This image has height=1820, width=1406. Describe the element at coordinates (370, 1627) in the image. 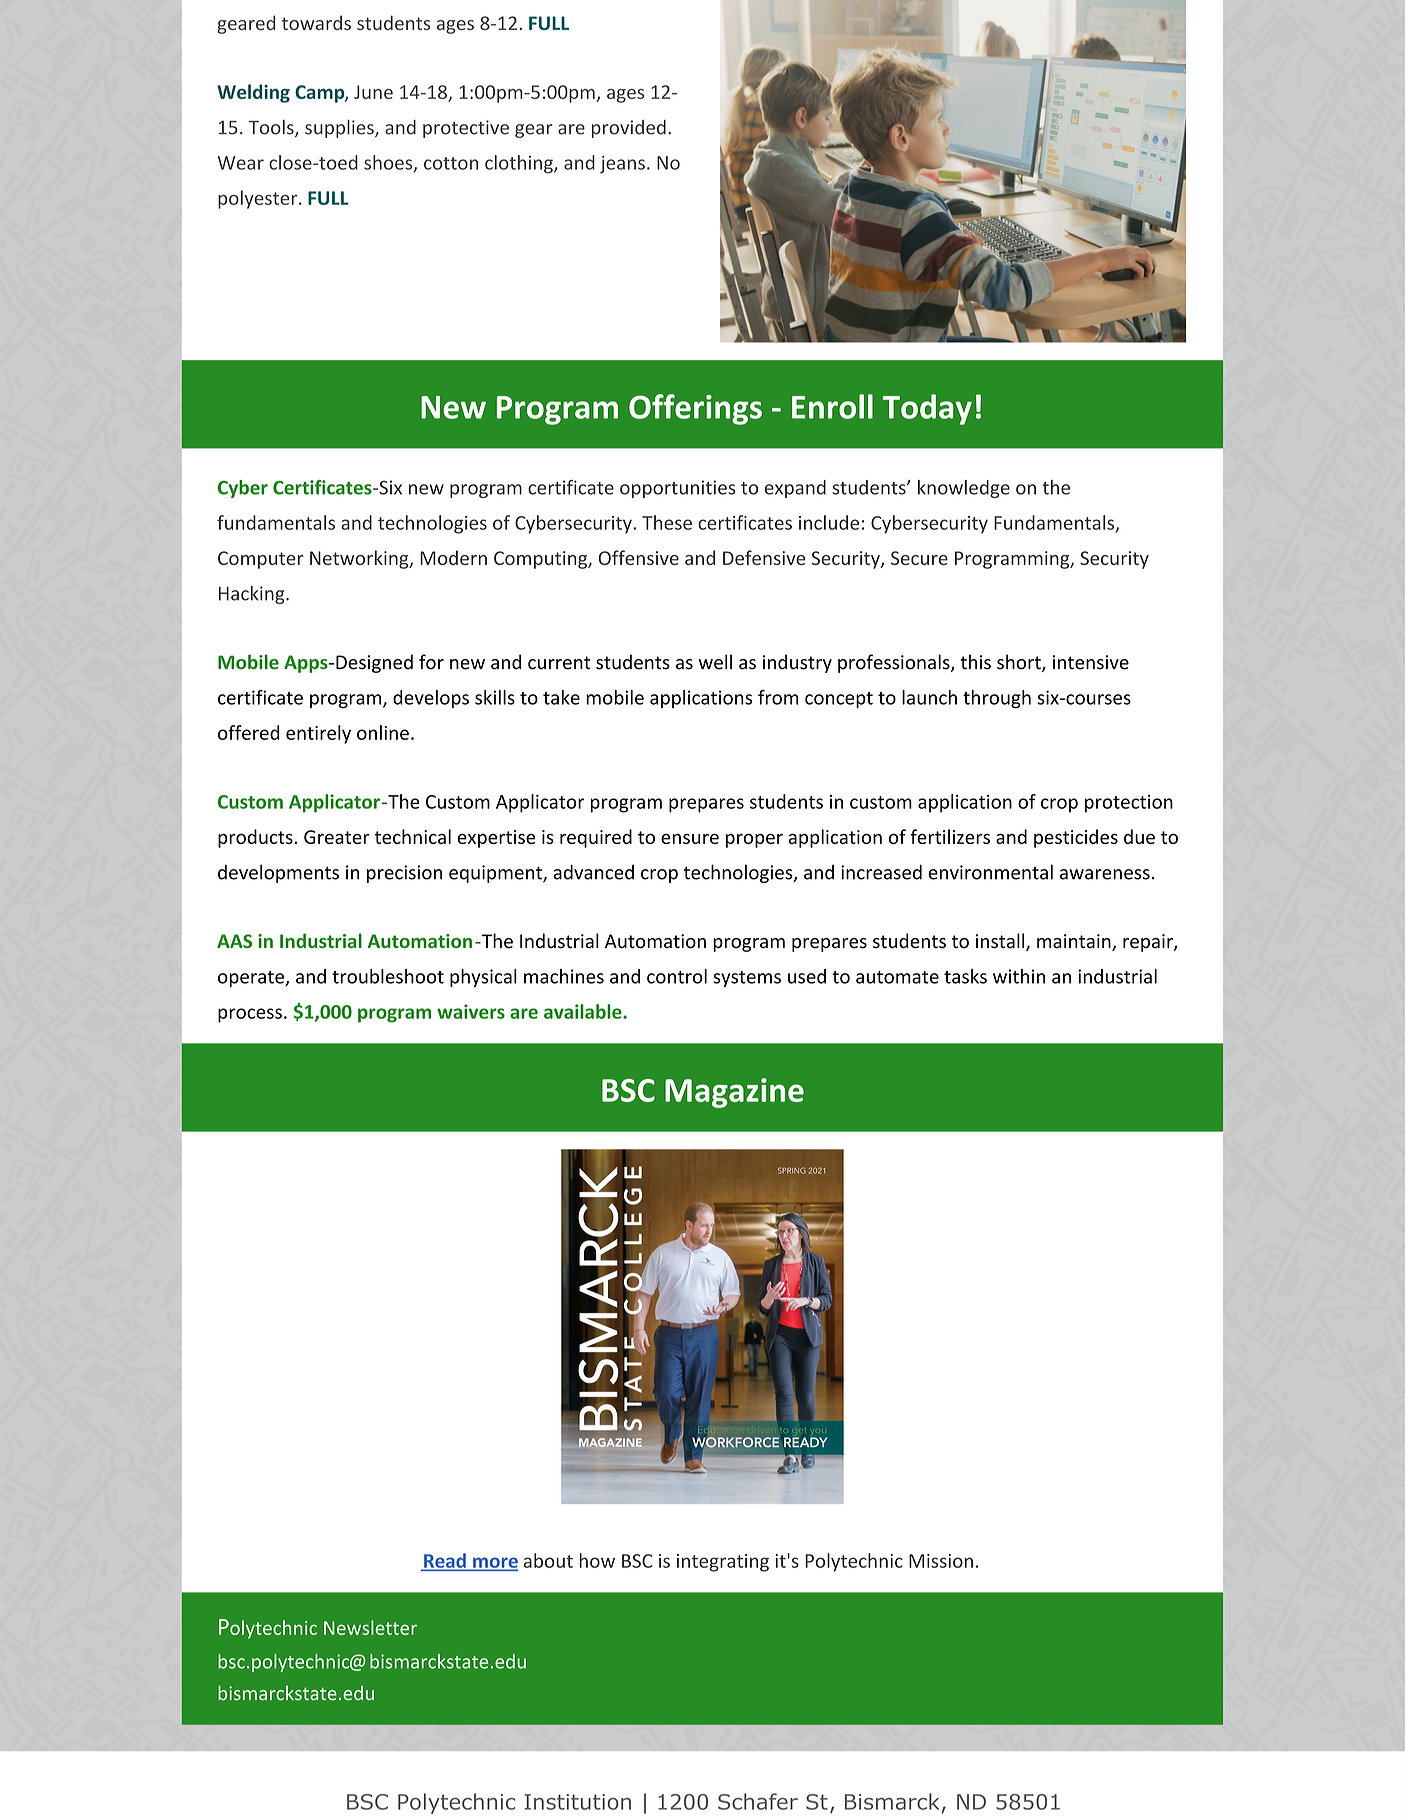

I see `Newsletter` at that location.
